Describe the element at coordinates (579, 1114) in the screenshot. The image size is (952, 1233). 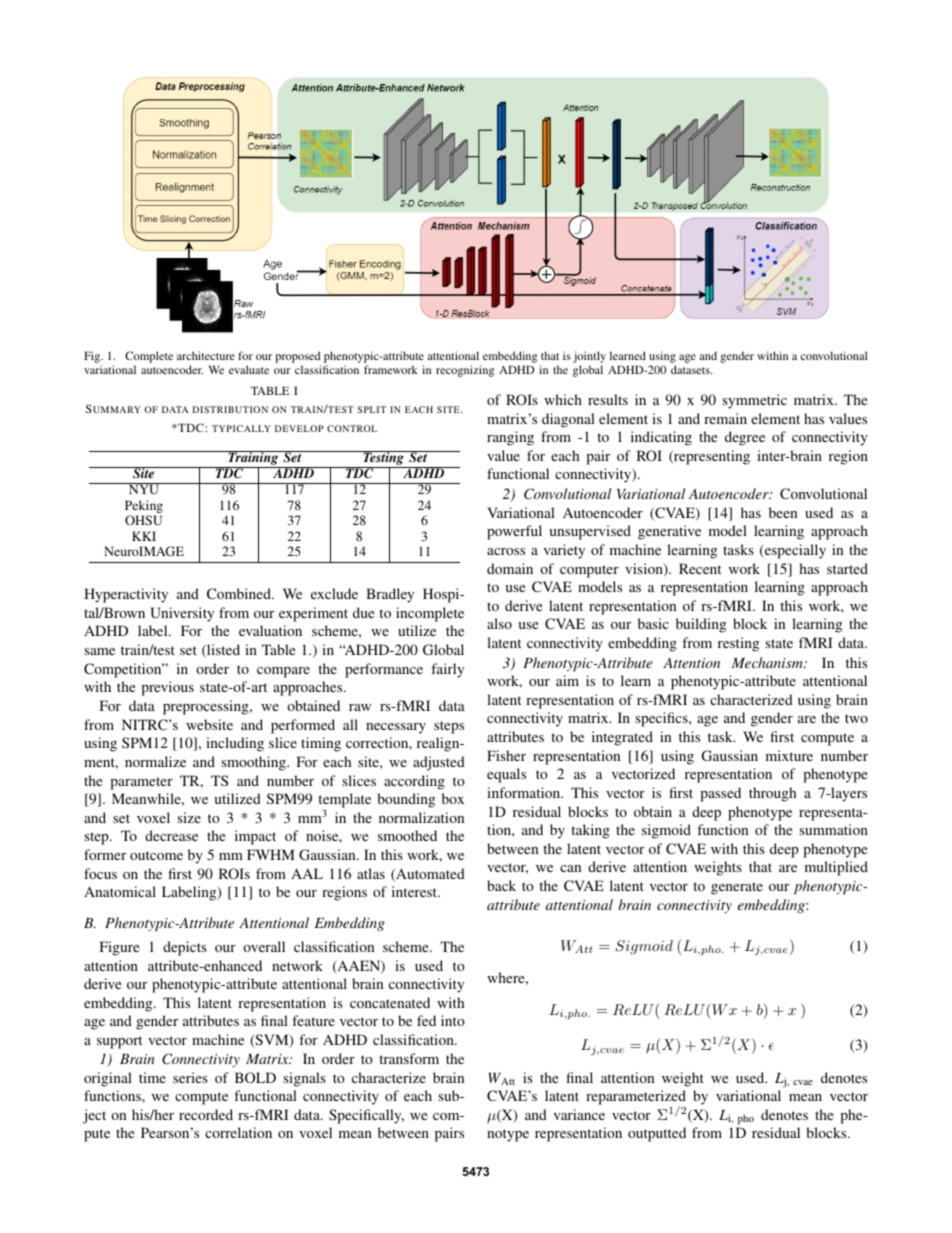
I see `variance` at that location.
